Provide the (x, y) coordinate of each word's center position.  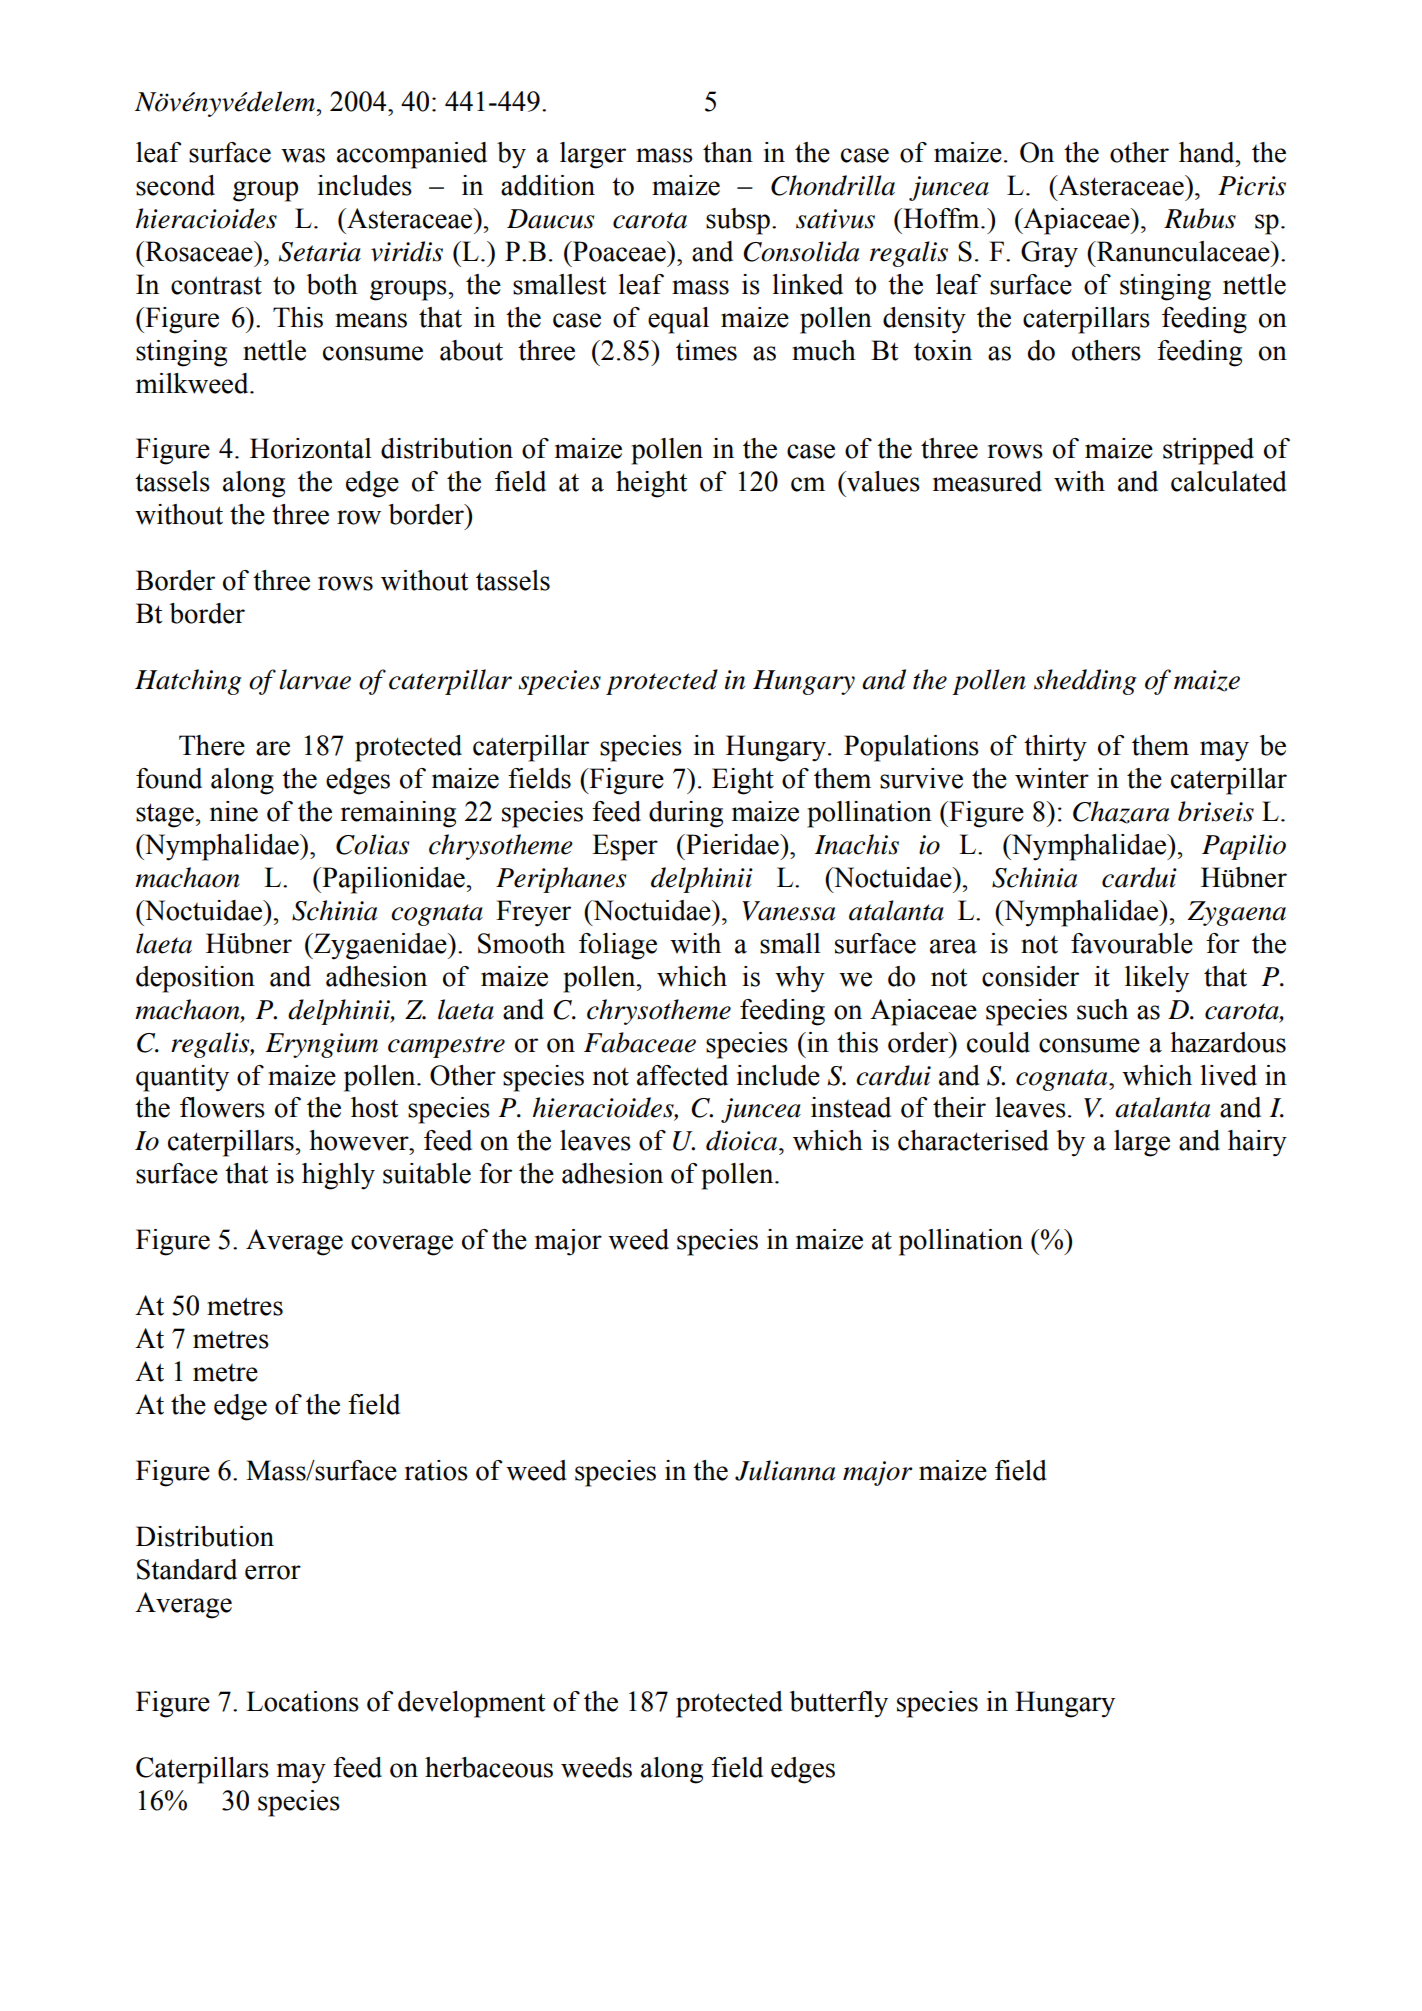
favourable (1132, 943)
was (303, 155)
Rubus (1200, 218)
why (800, 979)
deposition (195, 979)
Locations (302, 1701)
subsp (738, 221)
